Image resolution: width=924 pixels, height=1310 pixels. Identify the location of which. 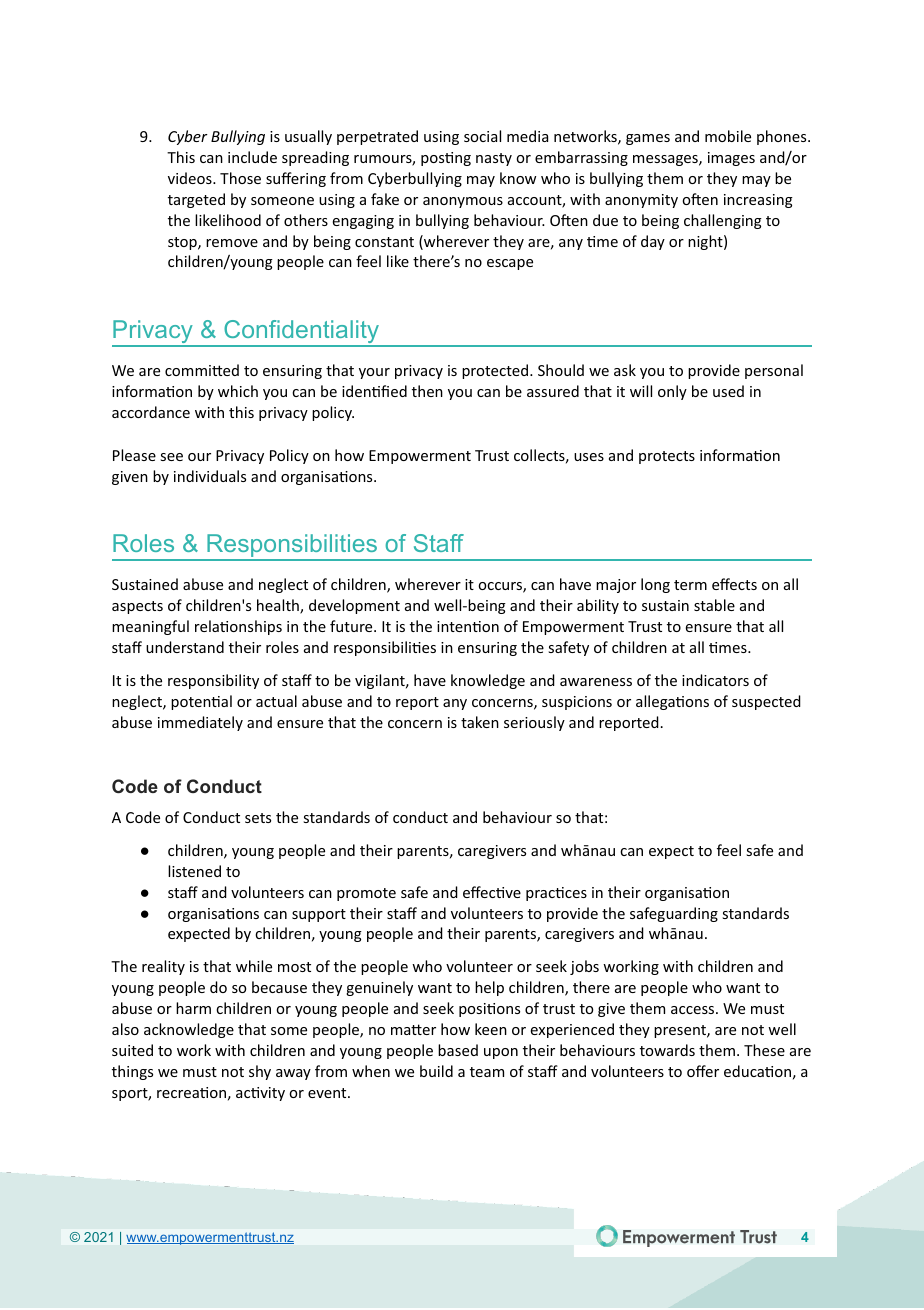
(238, 391).
